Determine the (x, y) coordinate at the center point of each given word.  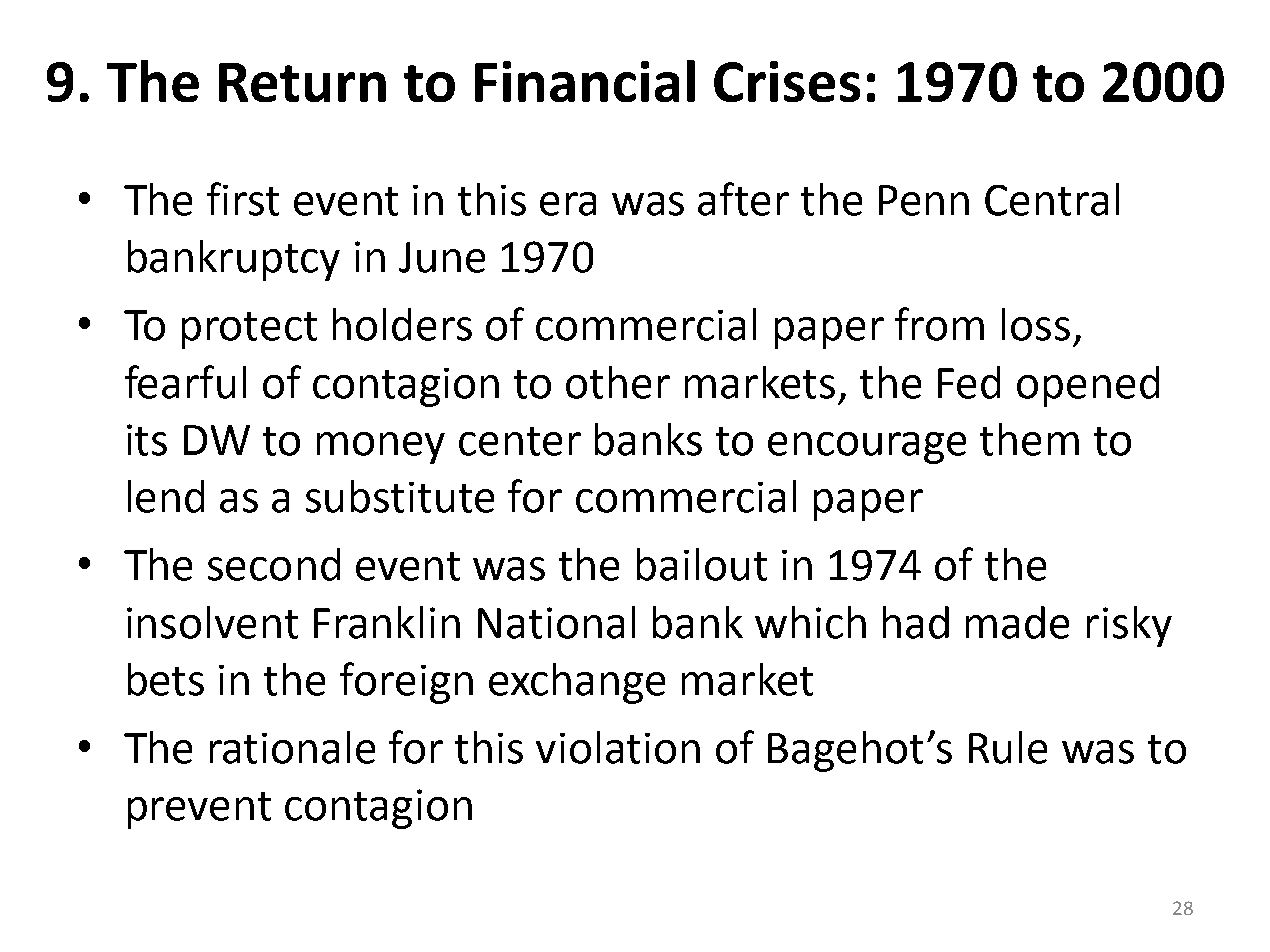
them (1029, 439)
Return (302, 82)
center (520, 441)
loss (1036, 324)
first (243, 199)
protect (249, 330)
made (1017, 622)
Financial (585, 81)
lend (166, 496)
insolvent (212, 622)
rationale (292, 747)
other (618, 382)
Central (1052, 199)
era (568, 204)
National (556, 622)
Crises (787, 81)
